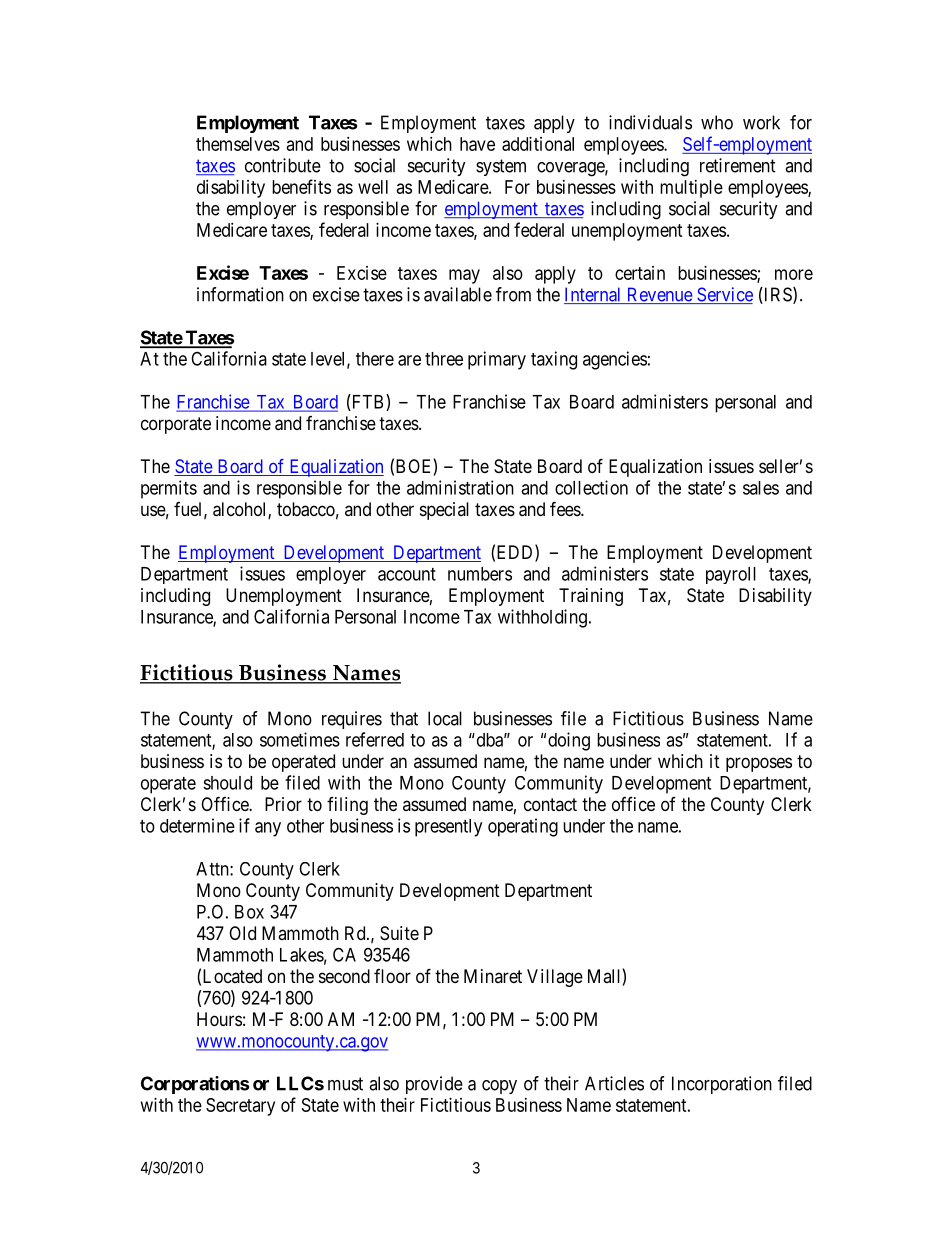  What do you see at coordinates (737, 165) in the page?
I see `retirement` at bounding box center [737, 165].
